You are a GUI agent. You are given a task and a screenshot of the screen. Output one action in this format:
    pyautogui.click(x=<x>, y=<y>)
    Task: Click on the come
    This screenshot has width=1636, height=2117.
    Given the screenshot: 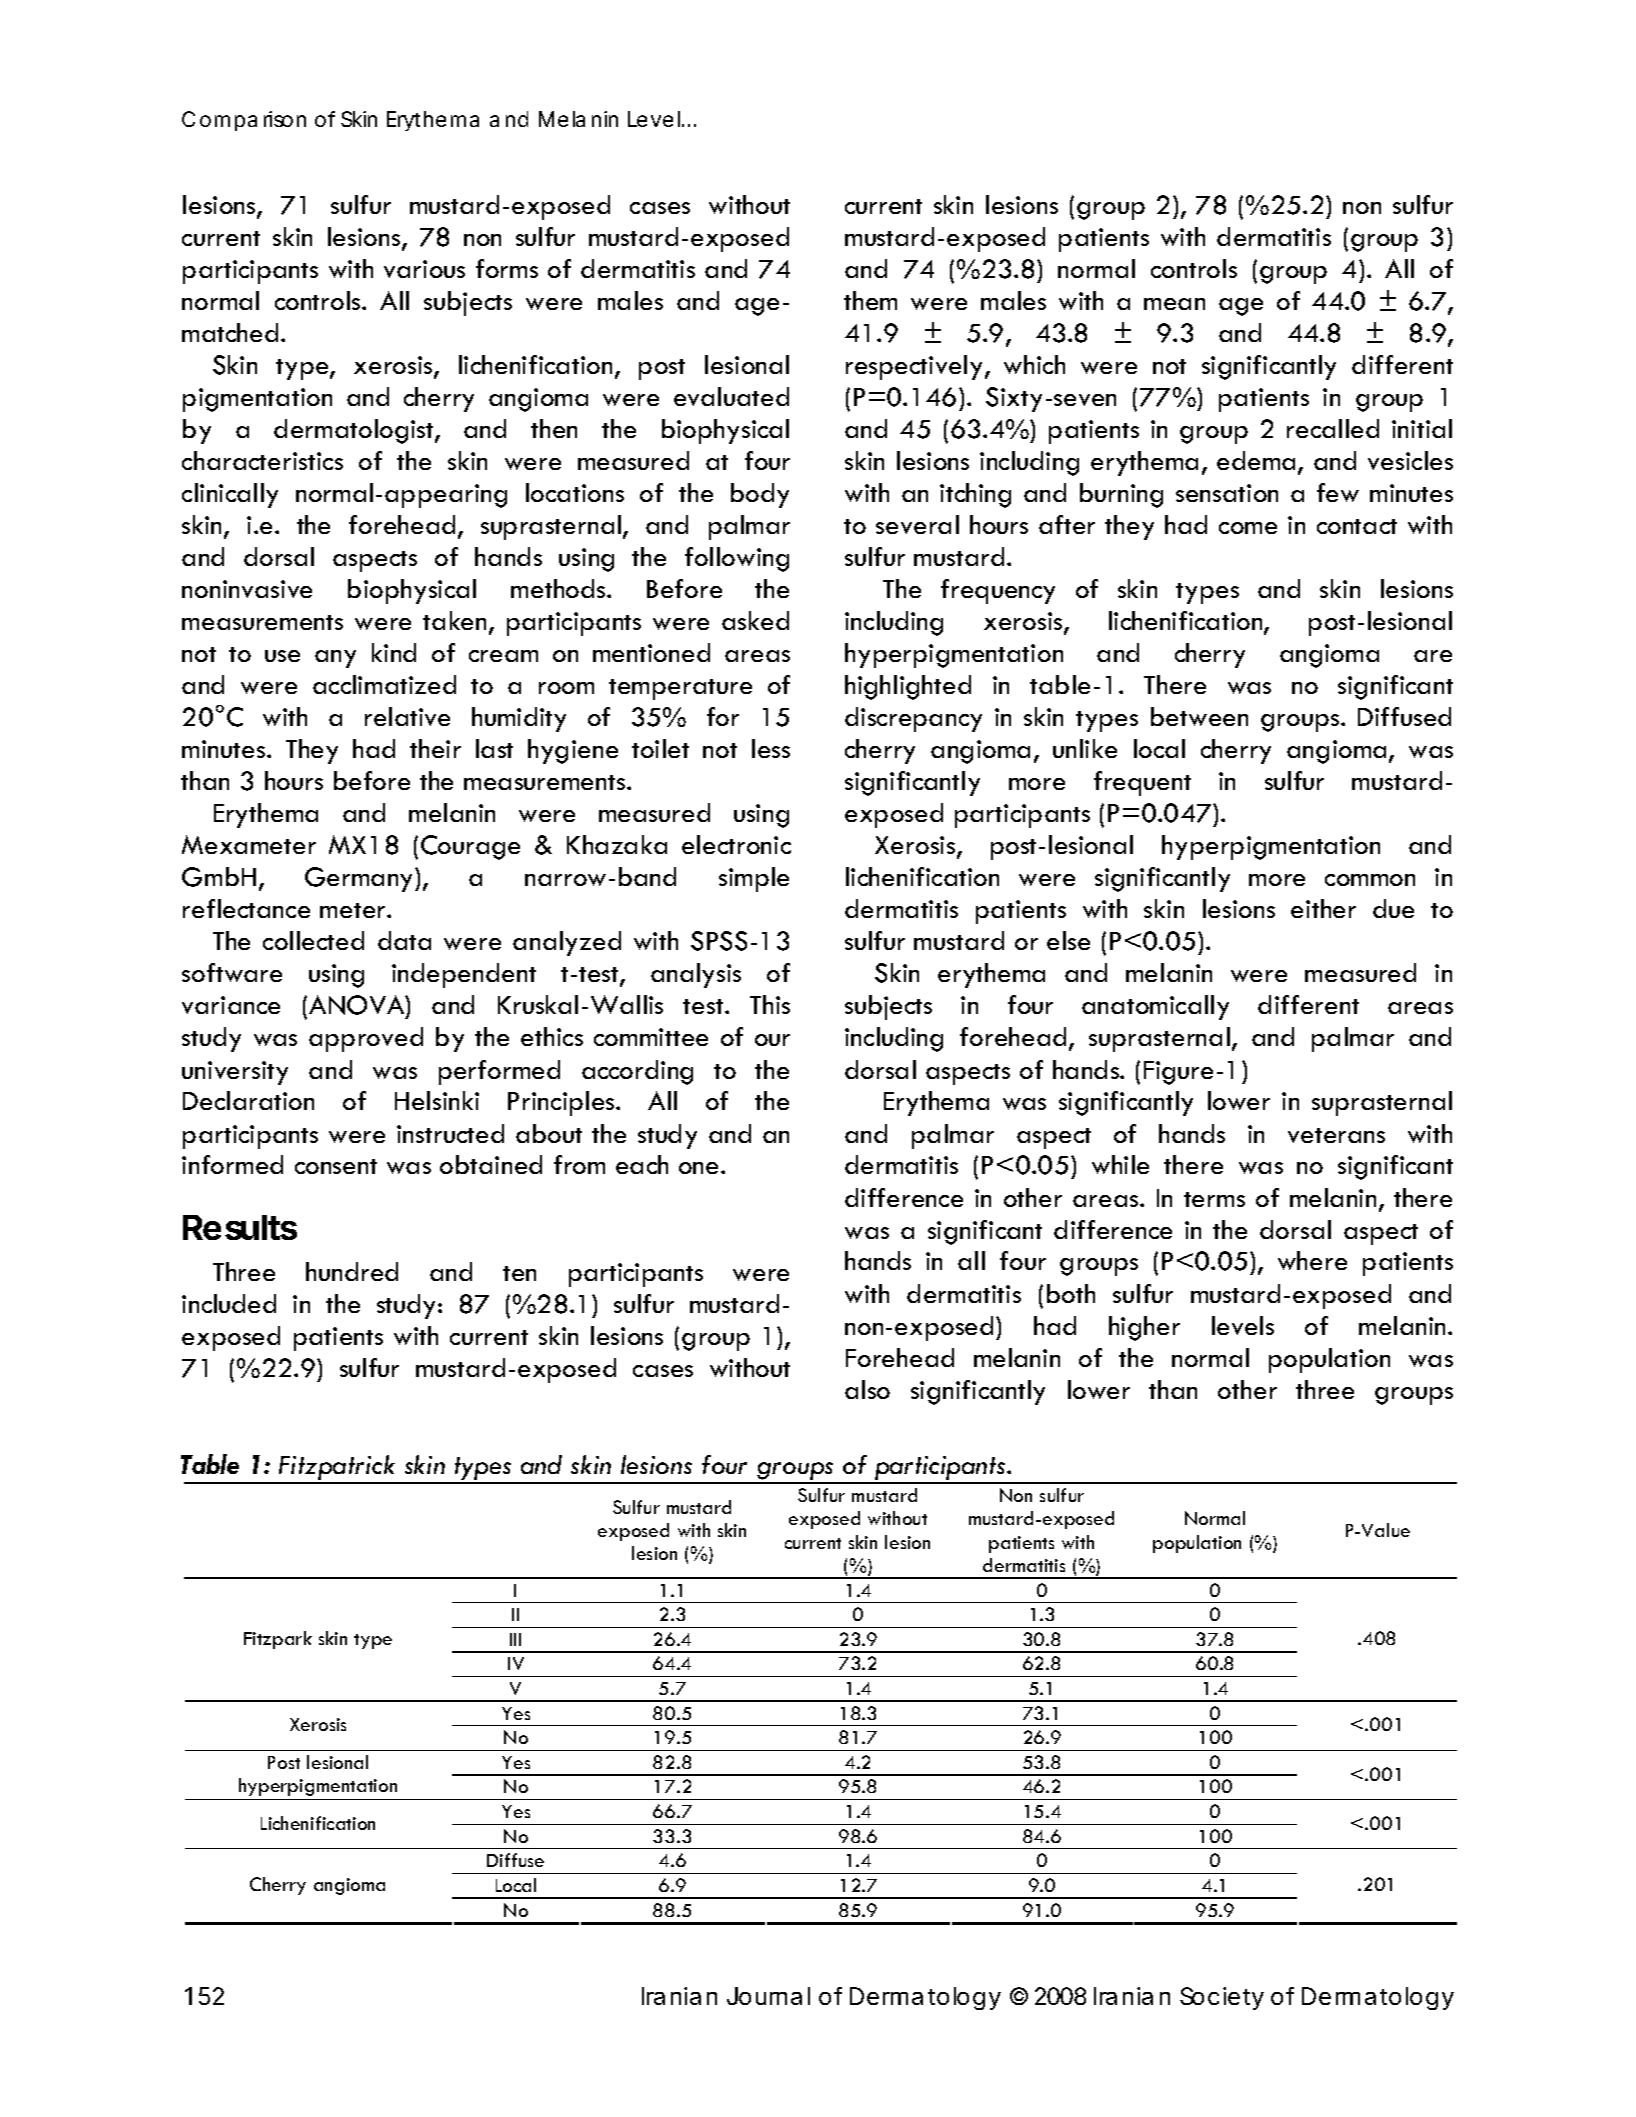 What is the action you would take?
    pyautogui.click(x=1248, y=528)
